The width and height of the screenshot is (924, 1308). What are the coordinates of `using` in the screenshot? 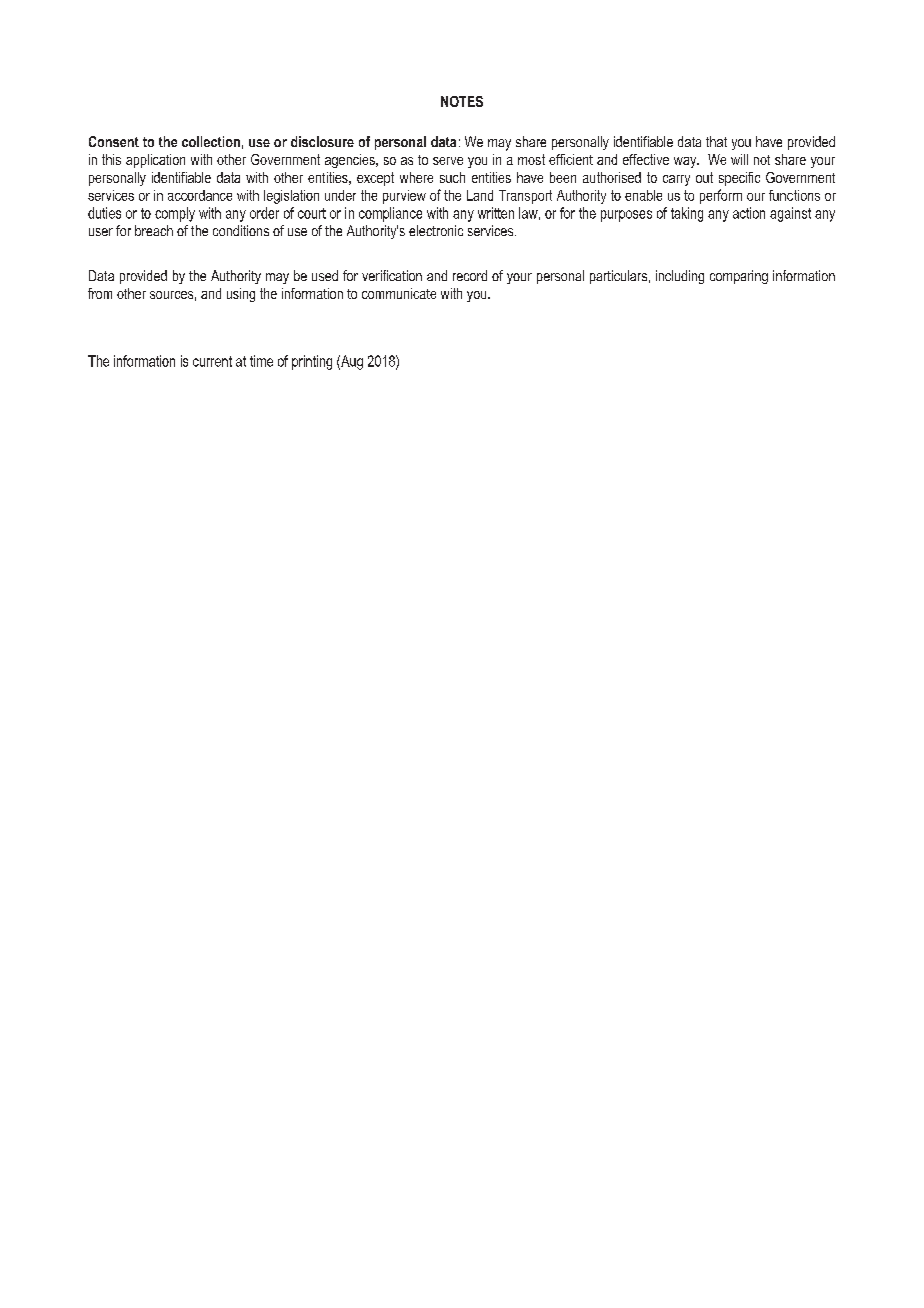 It's located at (241, 295).
